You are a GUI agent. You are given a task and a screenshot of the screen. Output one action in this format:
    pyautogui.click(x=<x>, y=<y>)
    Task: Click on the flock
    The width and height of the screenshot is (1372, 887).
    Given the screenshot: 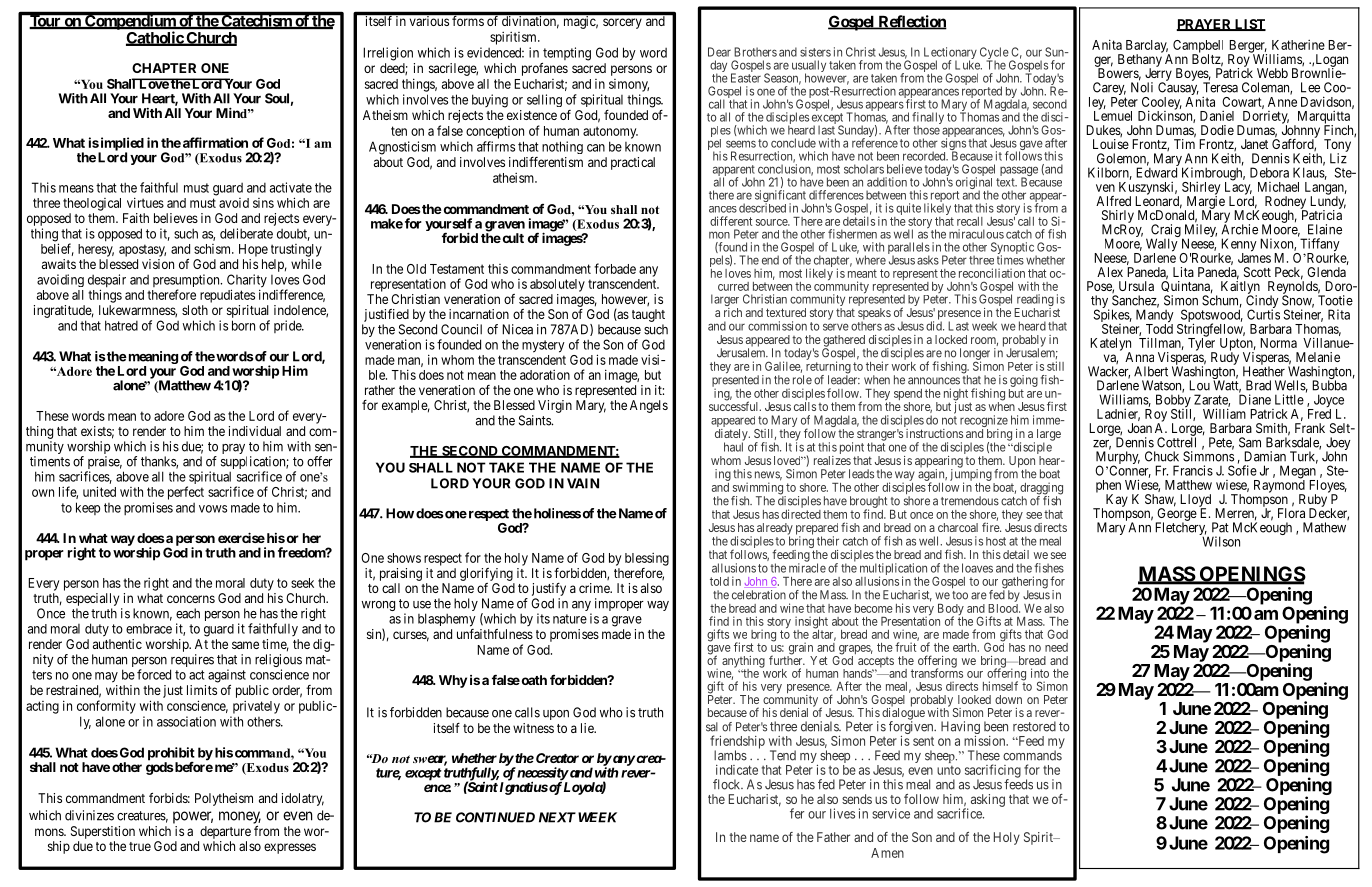 What is the action you would take?
    pyautogui.click(x=728, y=784)
